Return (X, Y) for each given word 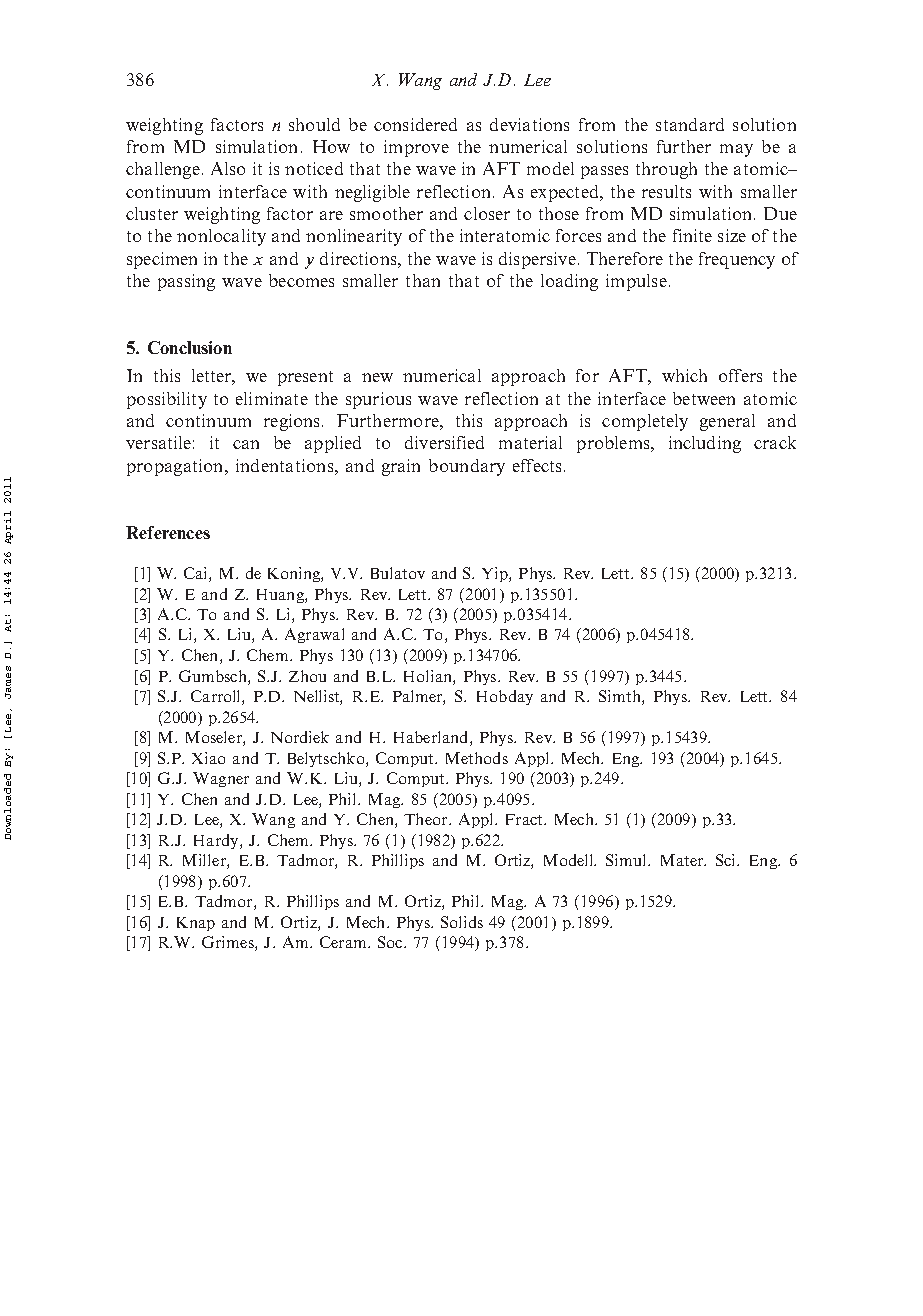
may (736, 150)
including (705, 444)
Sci (727, 860)
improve (416, 148)
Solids (462, 922)
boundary (467, 467)
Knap (196, 924)
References (168, 532)
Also (228, 168)
